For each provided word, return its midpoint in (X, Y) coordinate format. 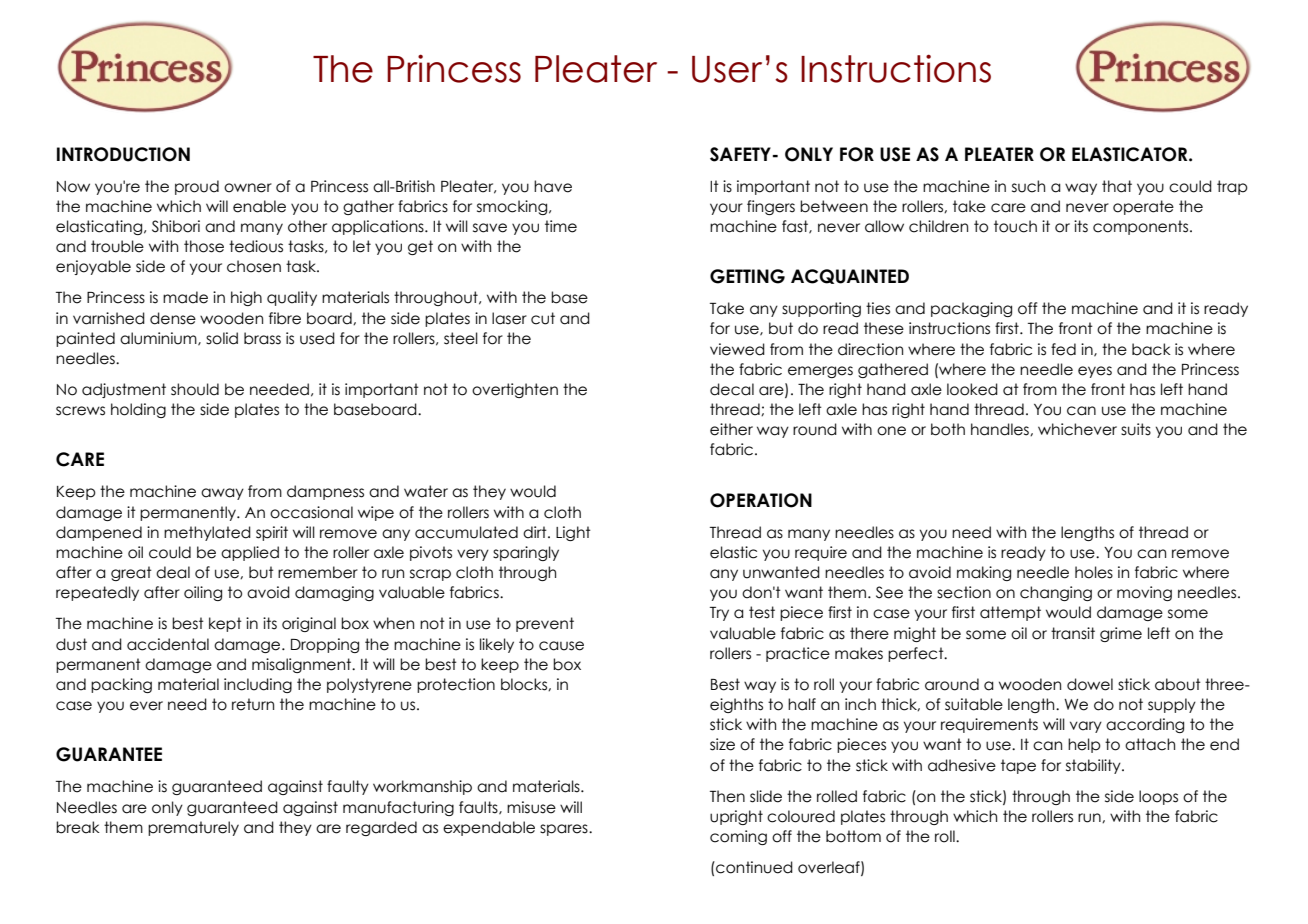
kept (225, 624)
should (195, 389)
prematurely (193, 828)
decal (732, 389)
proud (197, 187)
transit (1073, 633)
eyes (1095, 372)
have (553, 186)
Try (719, 614)
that (1117, 186)
